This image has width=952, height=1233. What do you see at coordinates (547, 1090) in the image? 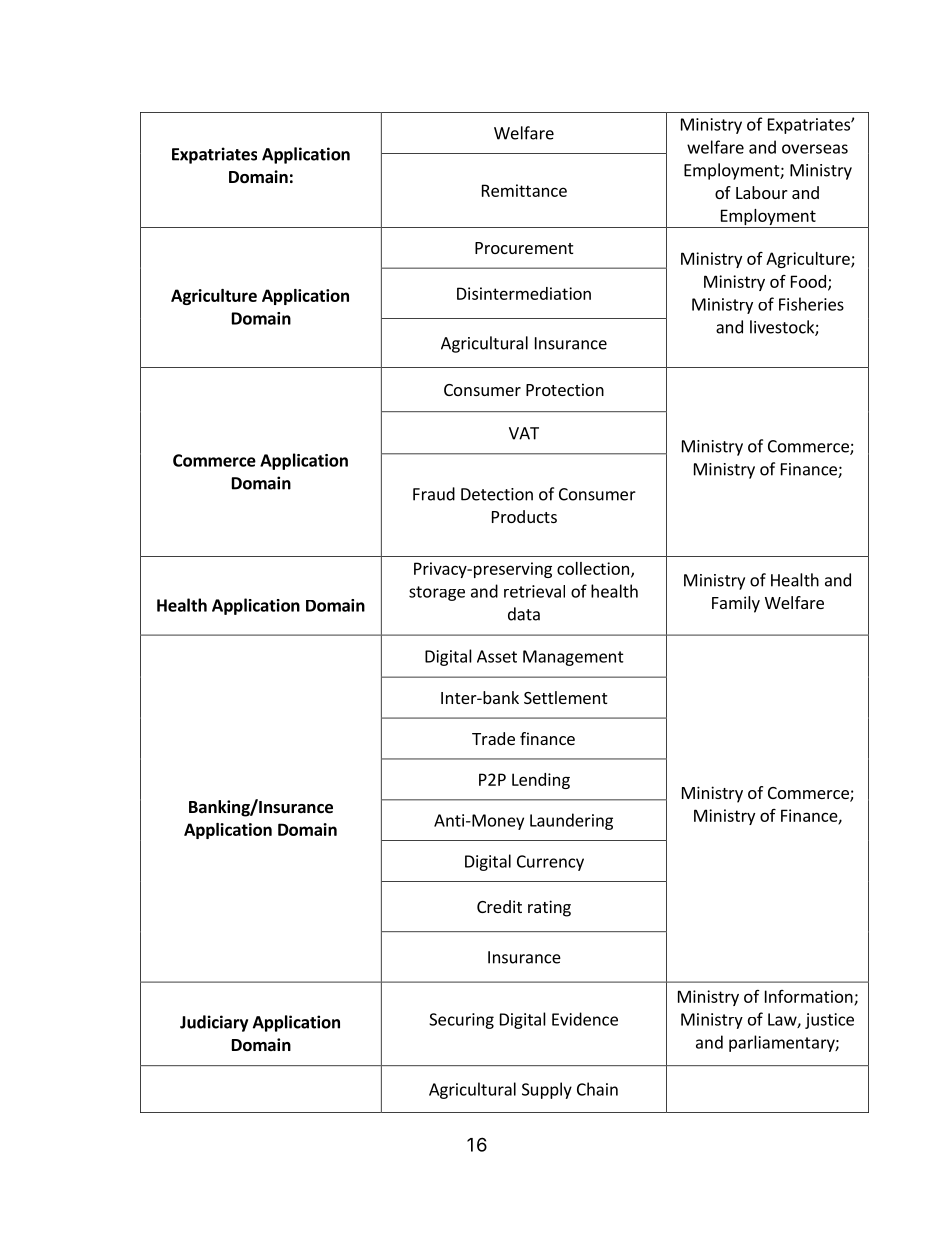
I see `Supply` at bounding box center [547, 1090].
